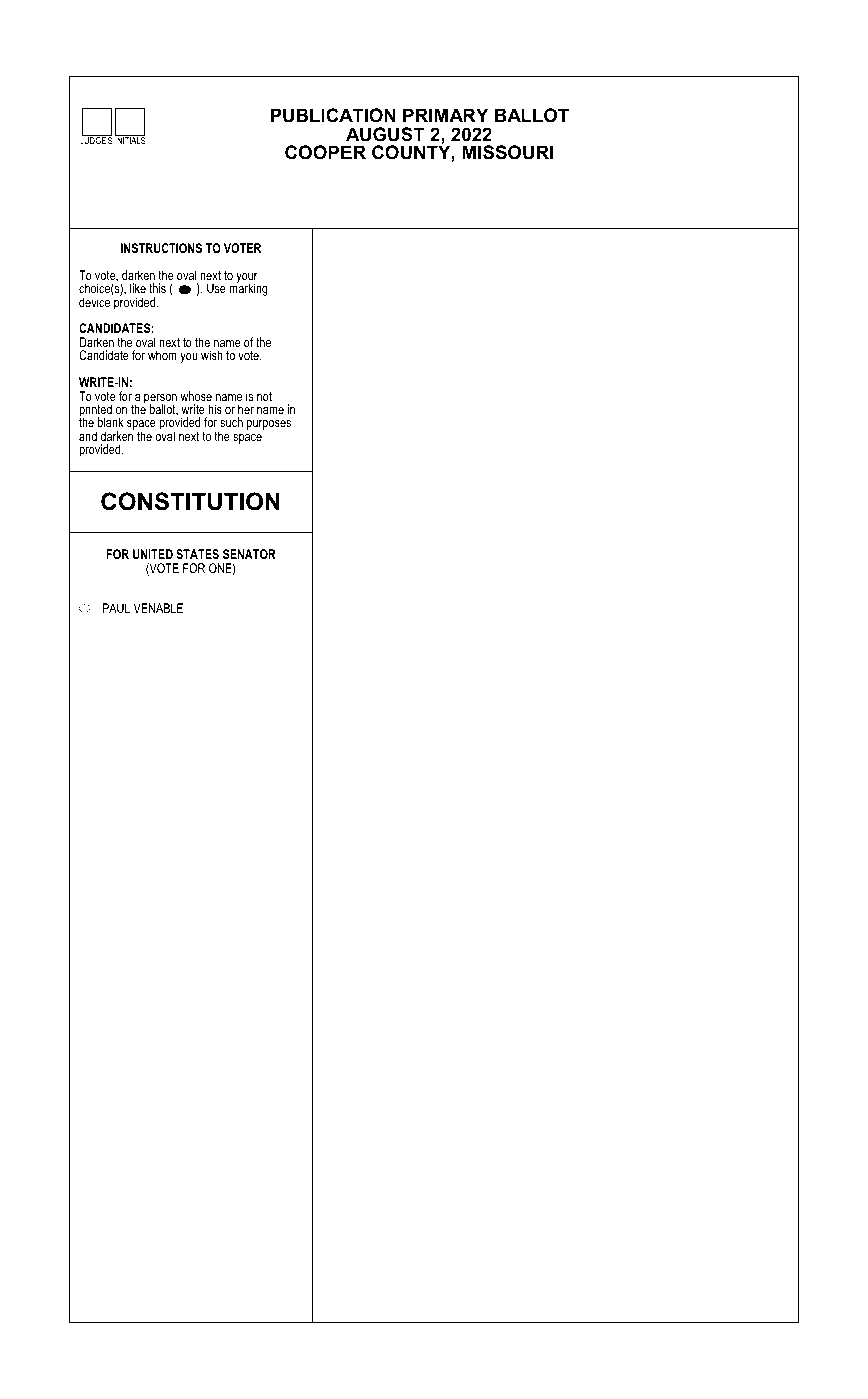  I want to click on VENABLE, so click(158, 608).
